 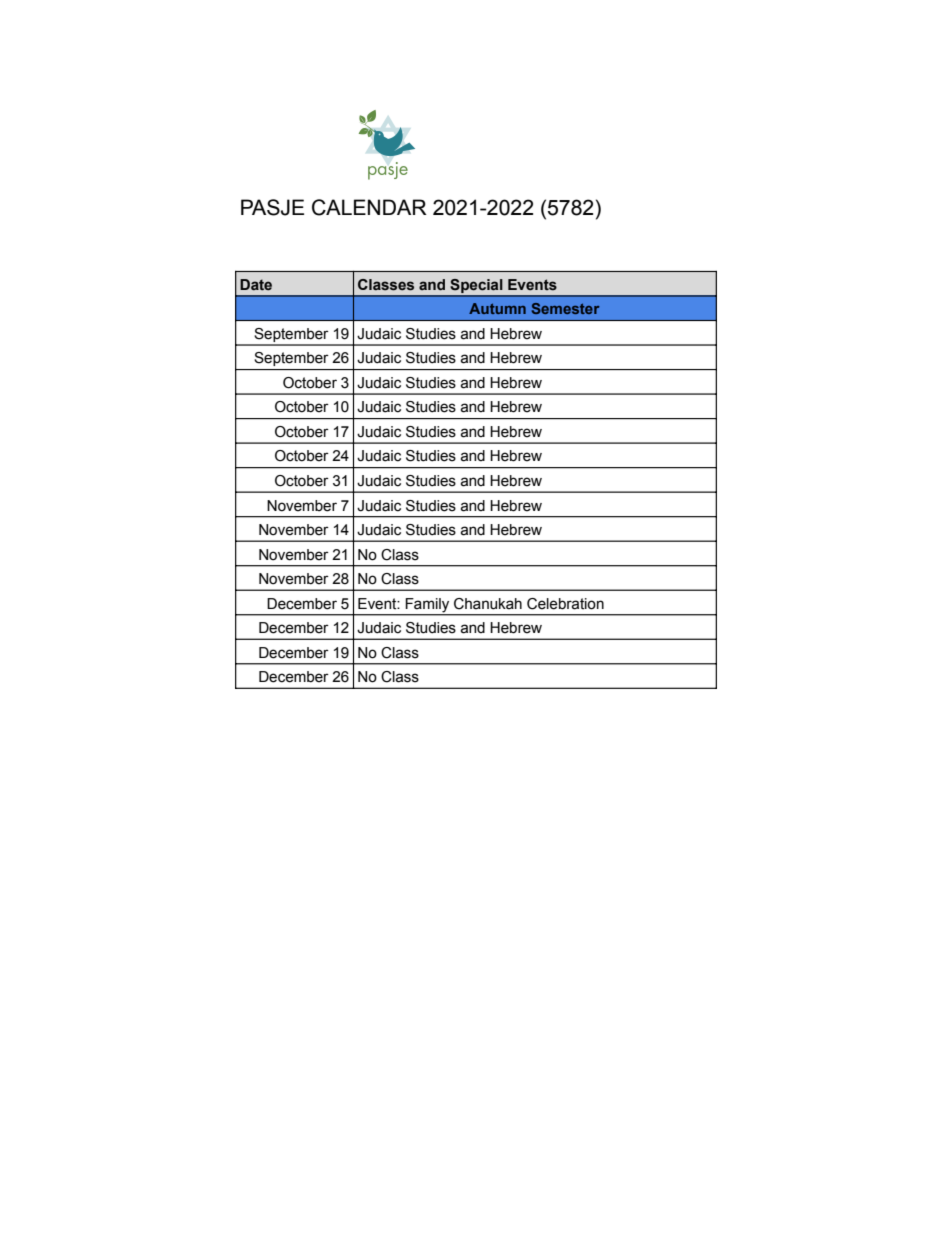 I want to click on Semester, so click(x=566, y=308).
